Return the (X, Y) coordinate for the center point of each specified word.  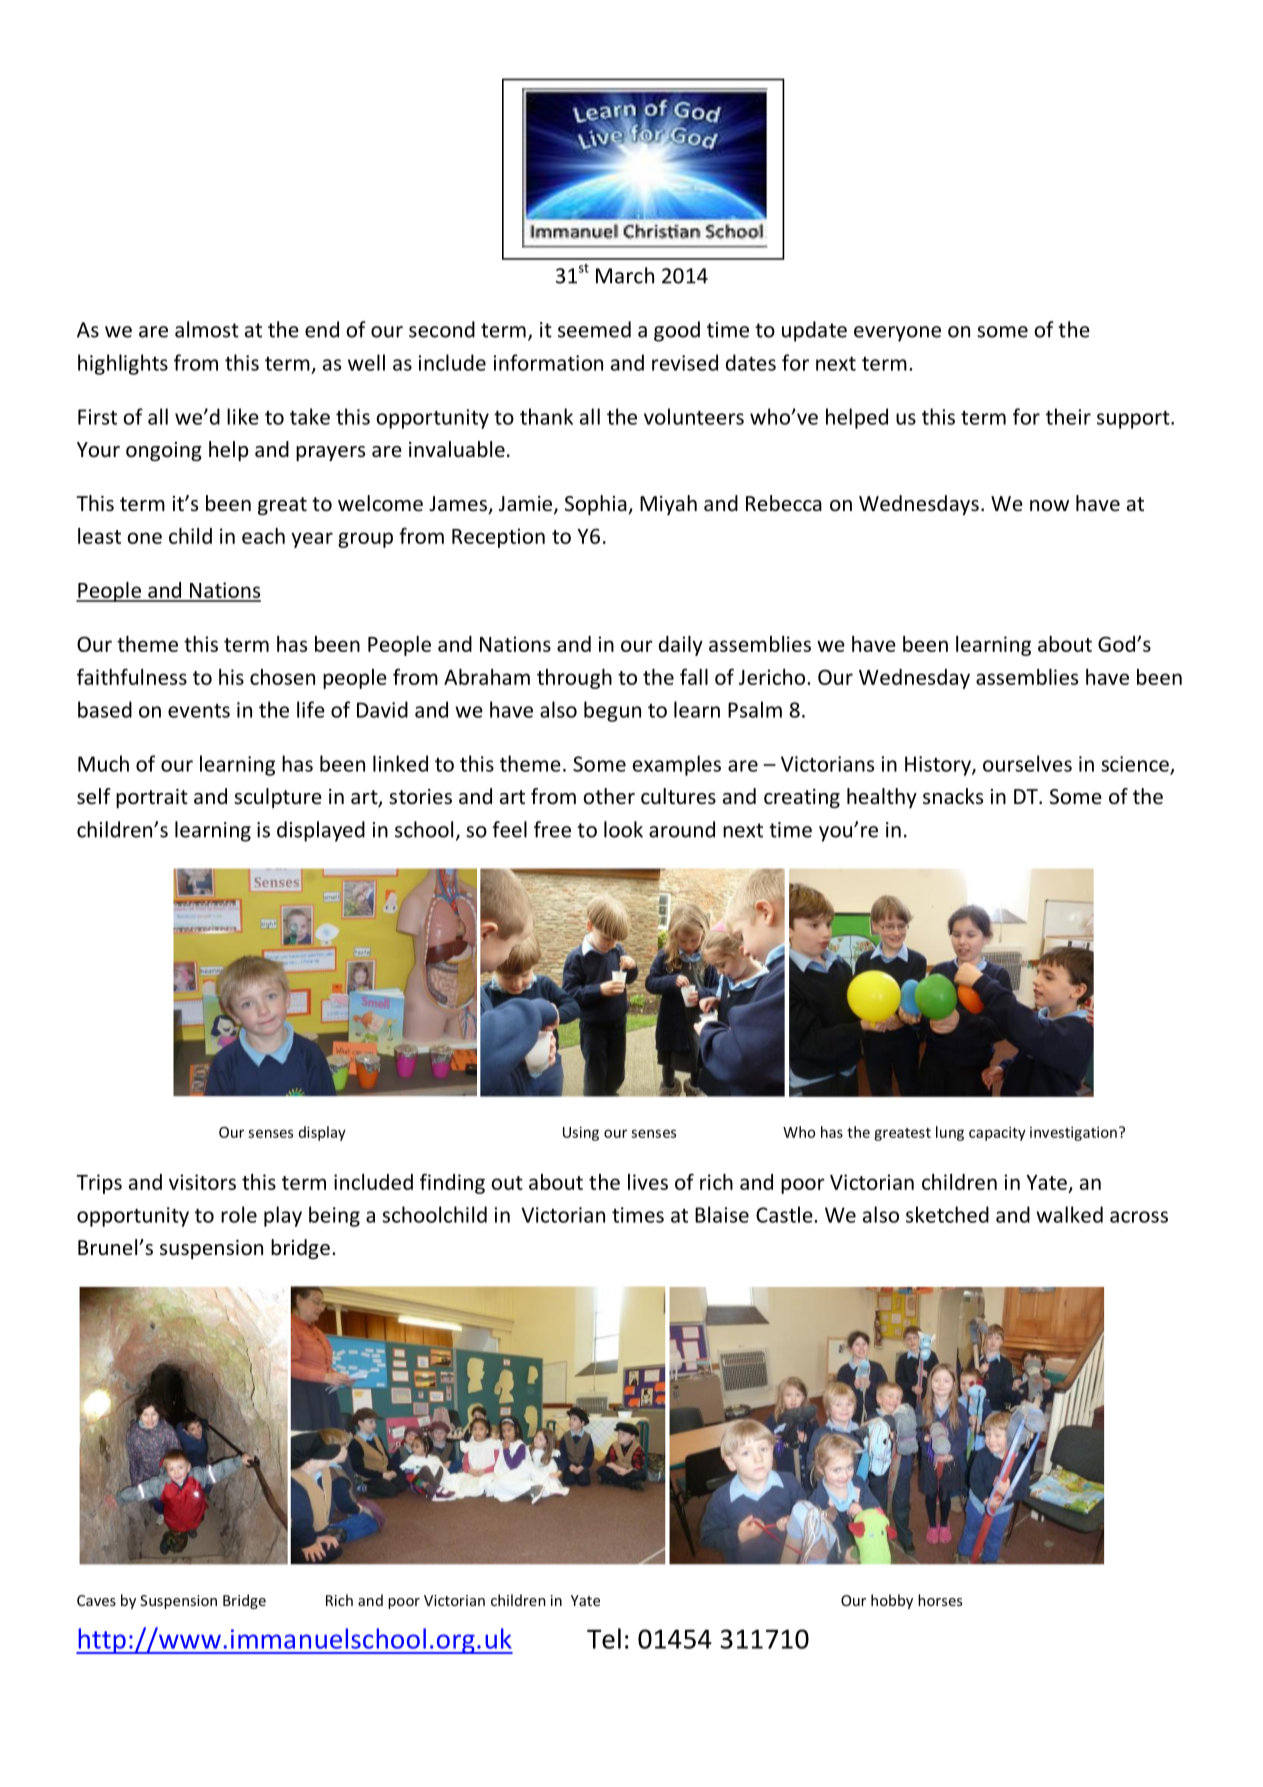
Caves (96, 1600)
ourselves (1027, 763)
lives (648, 1182)
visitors (202, 1182)
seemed (594, 329)
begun (612, 711)
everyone (897, 334)
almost (207, 329)
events (199, 711)
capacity (997, 1133)
